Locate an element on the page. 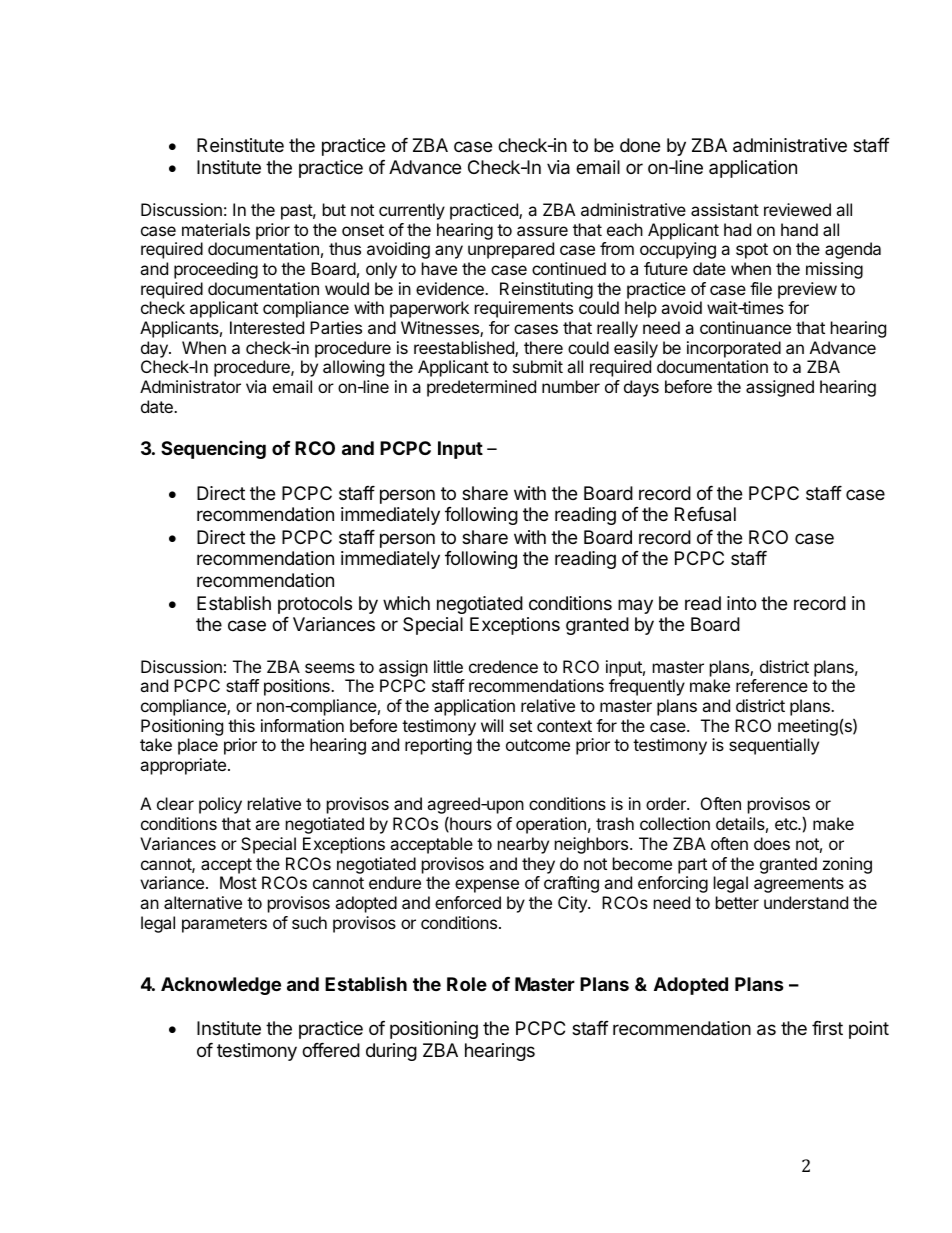 This page has width=952, height=1233. reviewed is located at coordinates (797, 209).
